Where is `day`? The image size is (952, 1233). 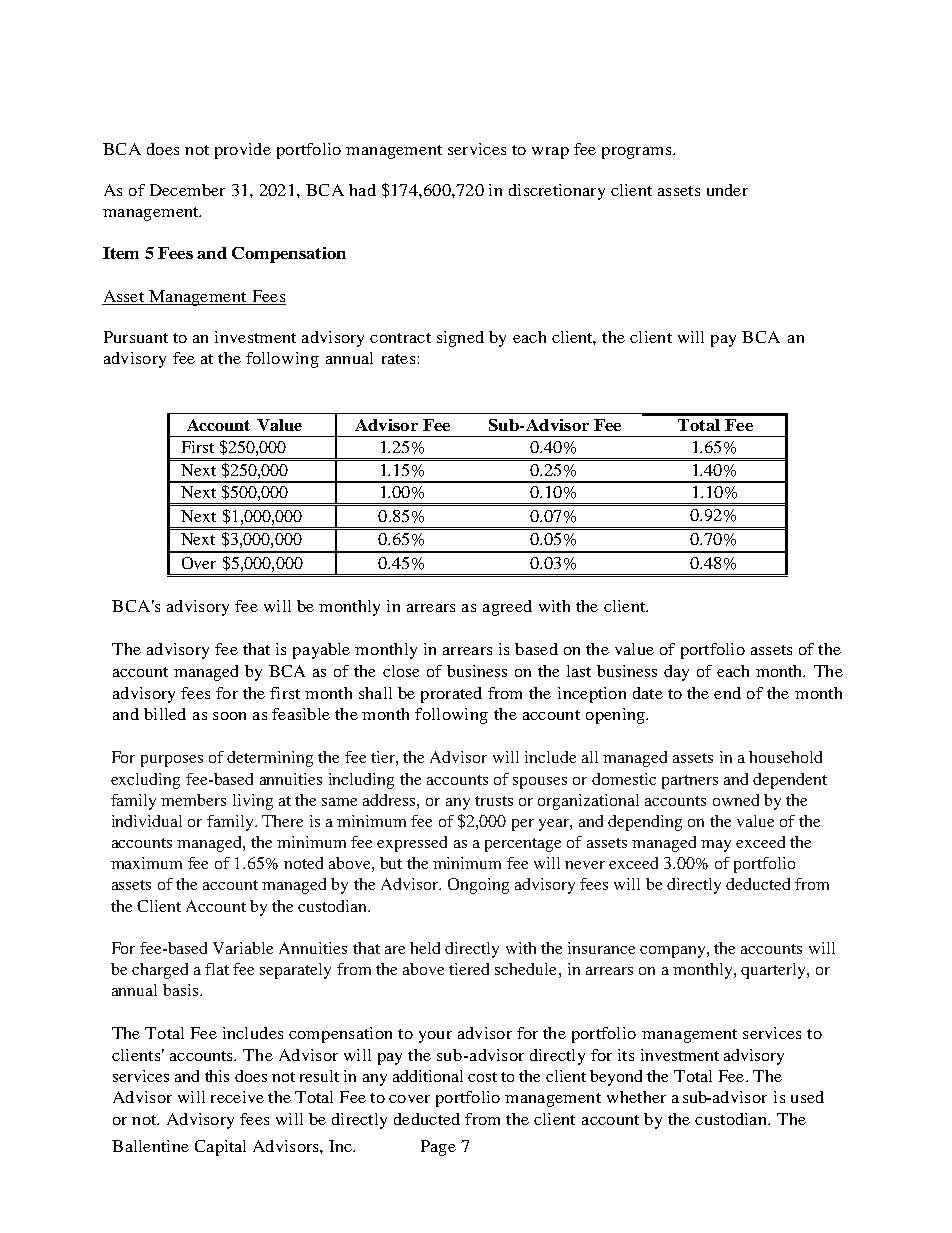
day is located at coordinates (676, 673).
